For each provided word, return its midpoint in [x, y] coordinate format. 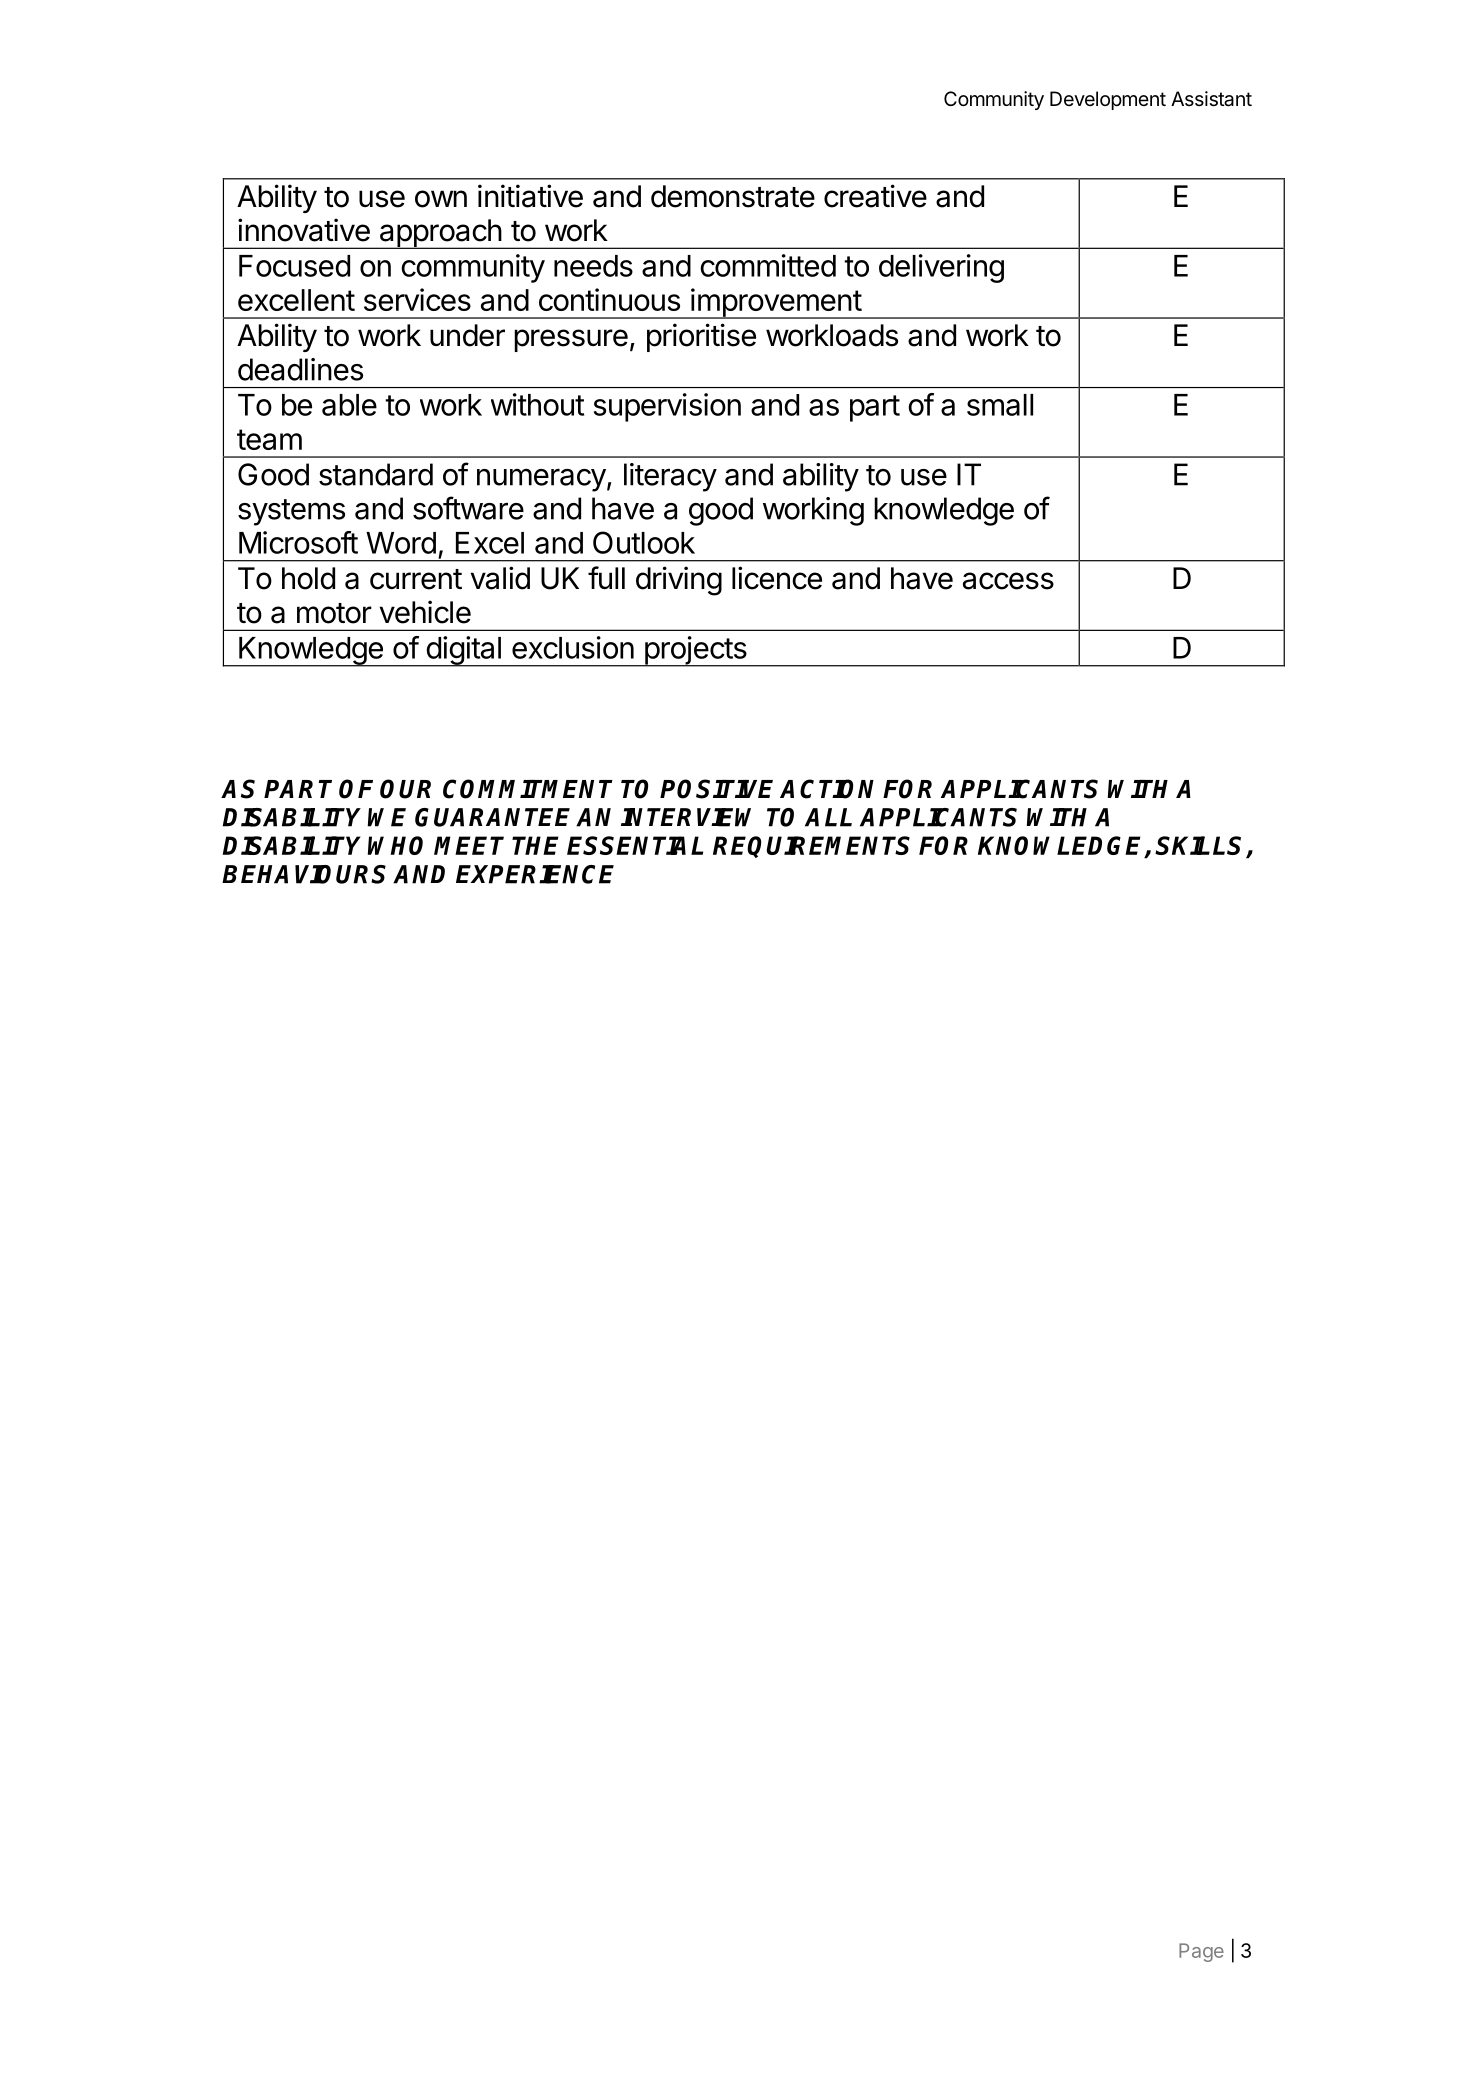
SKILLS [1201, 847]
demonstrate [733, 196]
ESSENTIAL [635, 845]
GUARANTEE [492, 817]
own [441, 199]
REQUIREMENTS [811, 847]
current [416, 579]
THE [535, 845]
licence [777, 578]
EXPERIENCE [535, 874]
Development [1108, 100]
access [1008, 581]
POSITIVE [716, 789]
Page [1201, 1952]
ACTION [827, 789]
